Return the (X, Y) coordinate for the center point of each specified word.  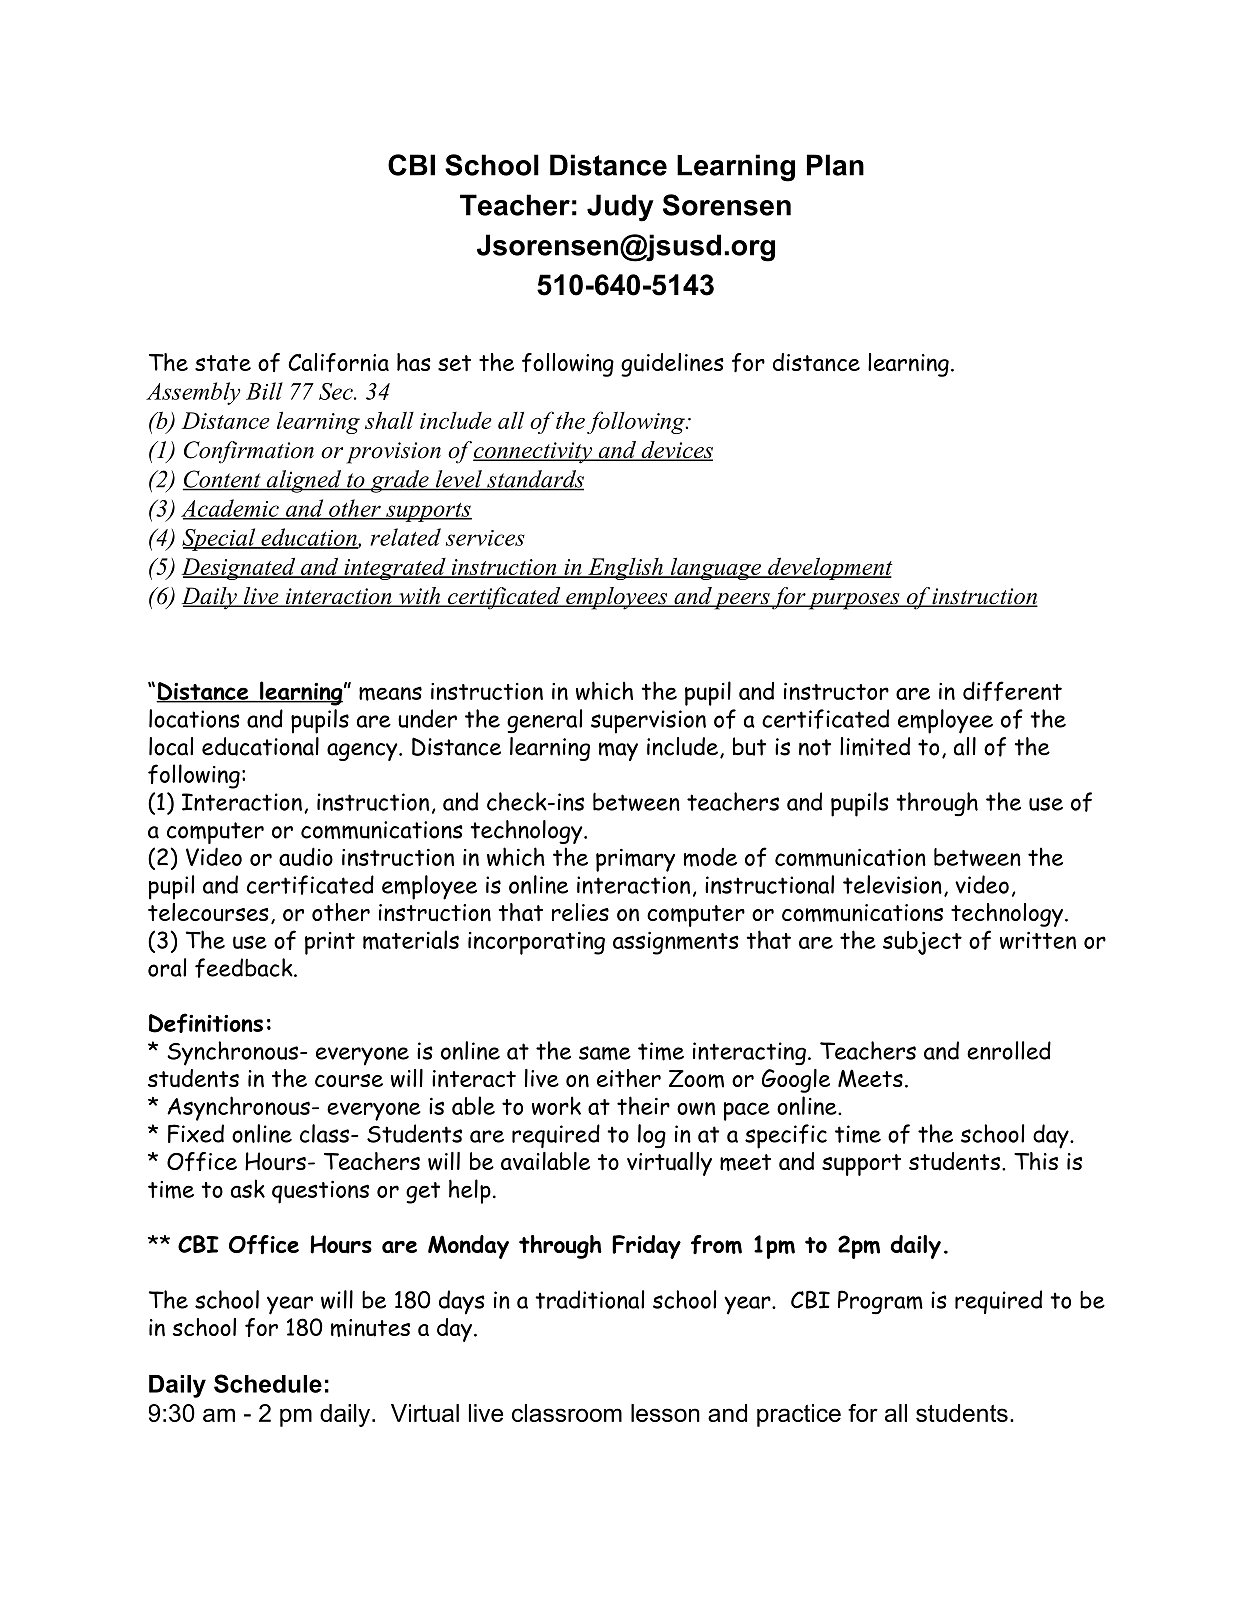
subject (922, 943)
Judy (620, 208)
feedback (245, 968)
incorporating (536, 943)
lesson (665, 1413)
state (223, 363)
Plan (835, 165)
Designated (240, 568)
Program (880, 1302)
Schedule (268, 1383)
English (625, 569)
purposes (853, 601)
